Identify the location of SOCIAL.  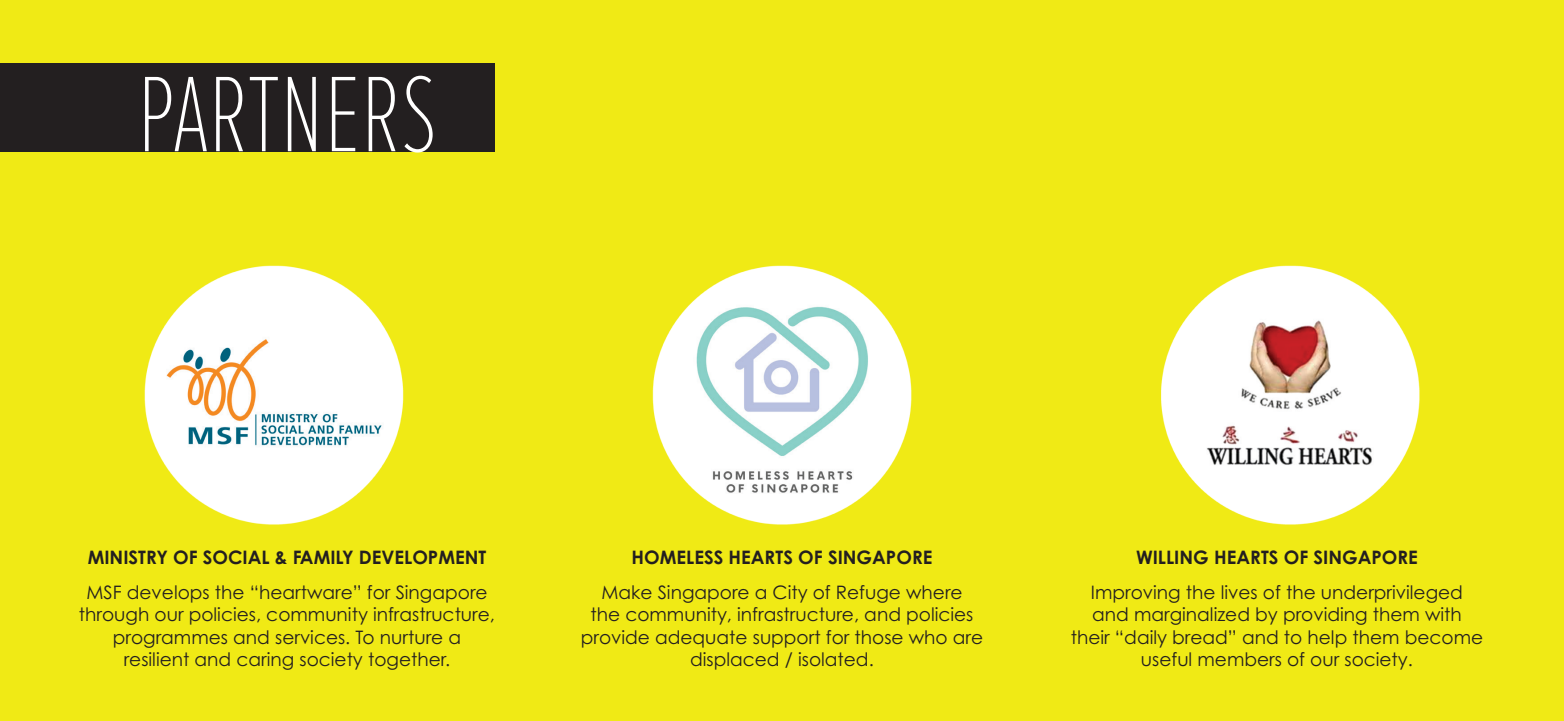
(236, 557).
